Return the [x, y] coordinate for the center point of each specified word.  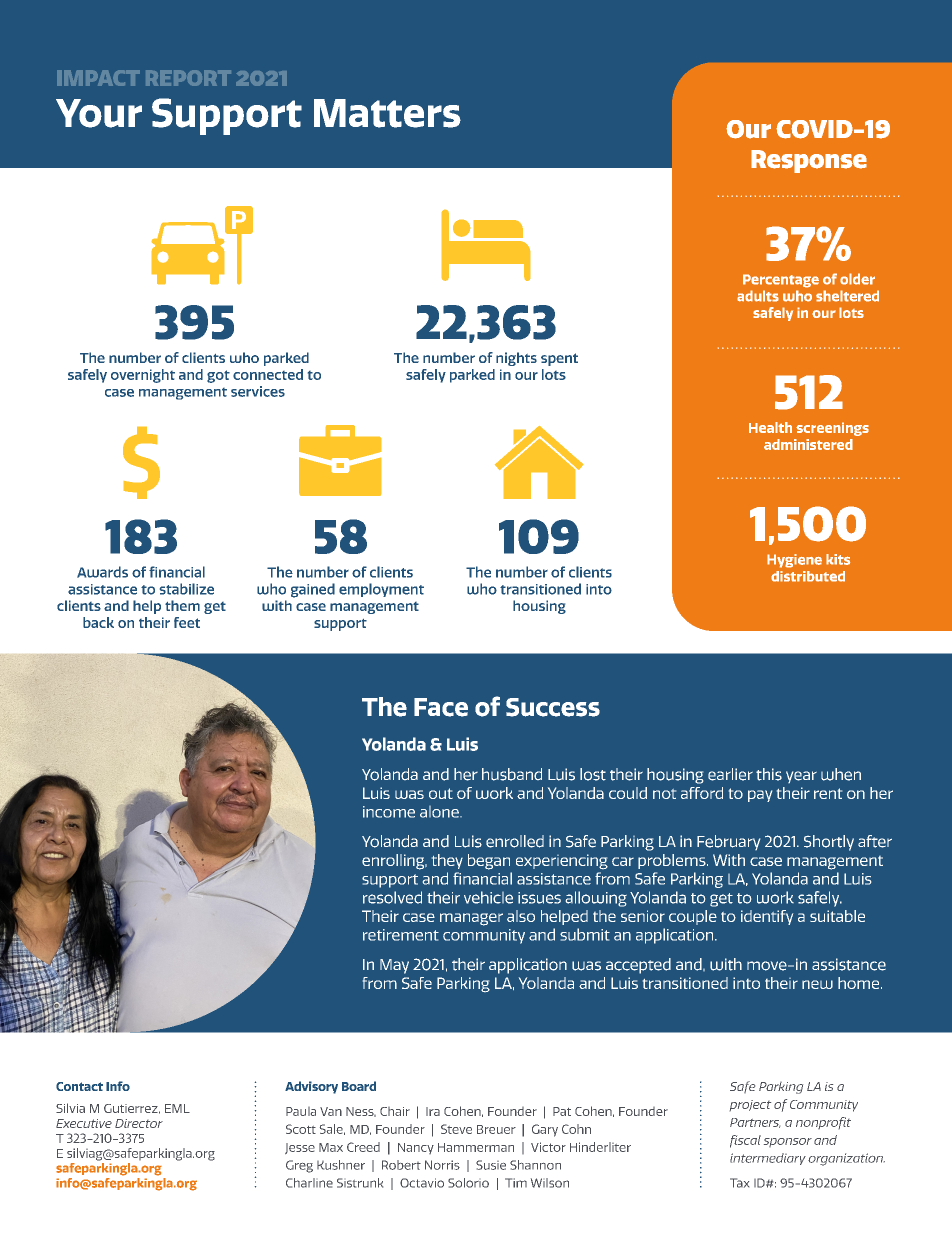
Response [809, 161]
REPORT [188, 78]
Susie [491, 1165]
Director [139, 1123]
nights [516, 359]
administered [808, 444]
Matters [387, 113]
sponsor [788, 1142]
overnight [143, 376]
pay [760, 796]
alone [440, 812]
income [389, 812]
